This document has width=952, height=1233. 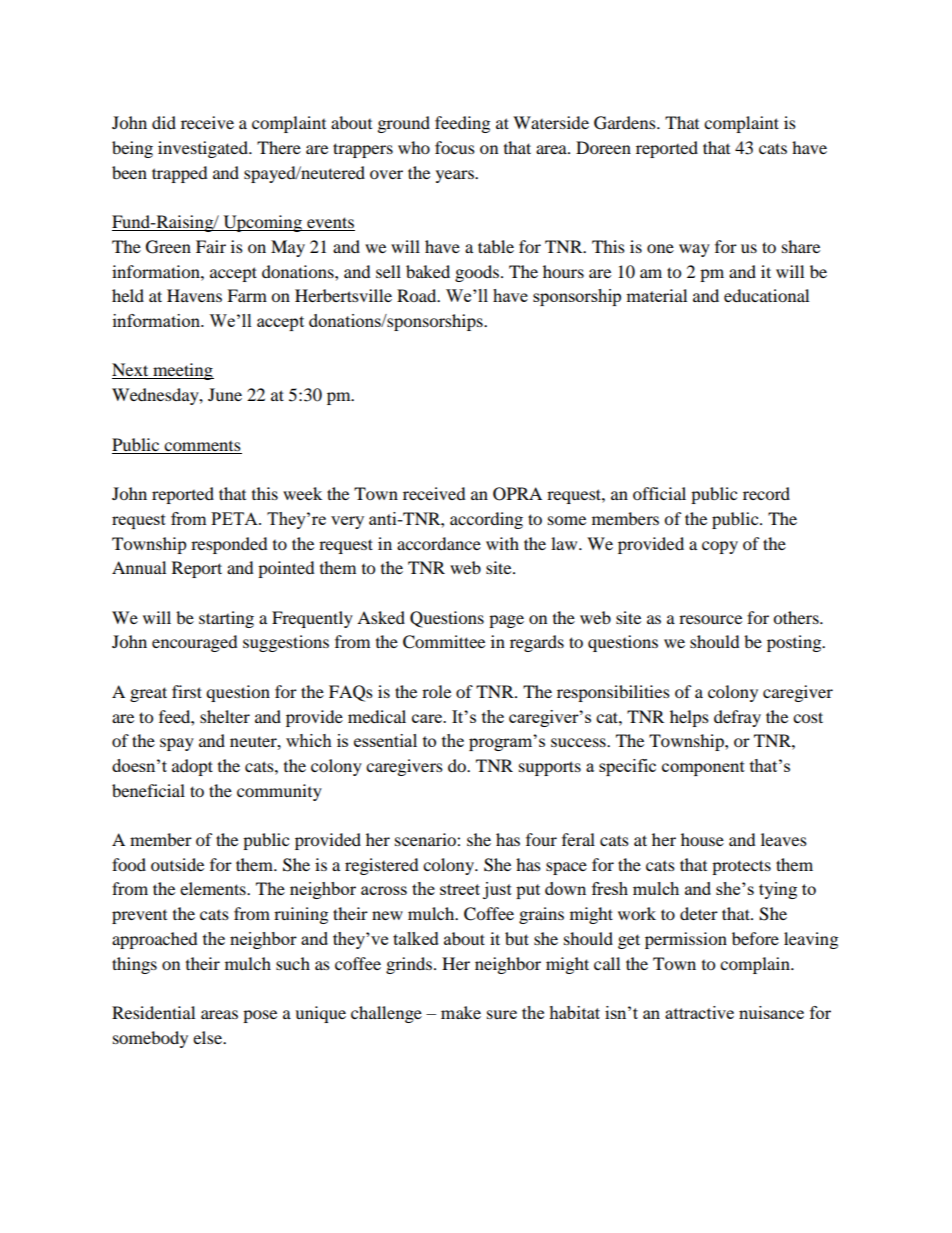 I want to click on Gardens, so click(x=626, y=123).
